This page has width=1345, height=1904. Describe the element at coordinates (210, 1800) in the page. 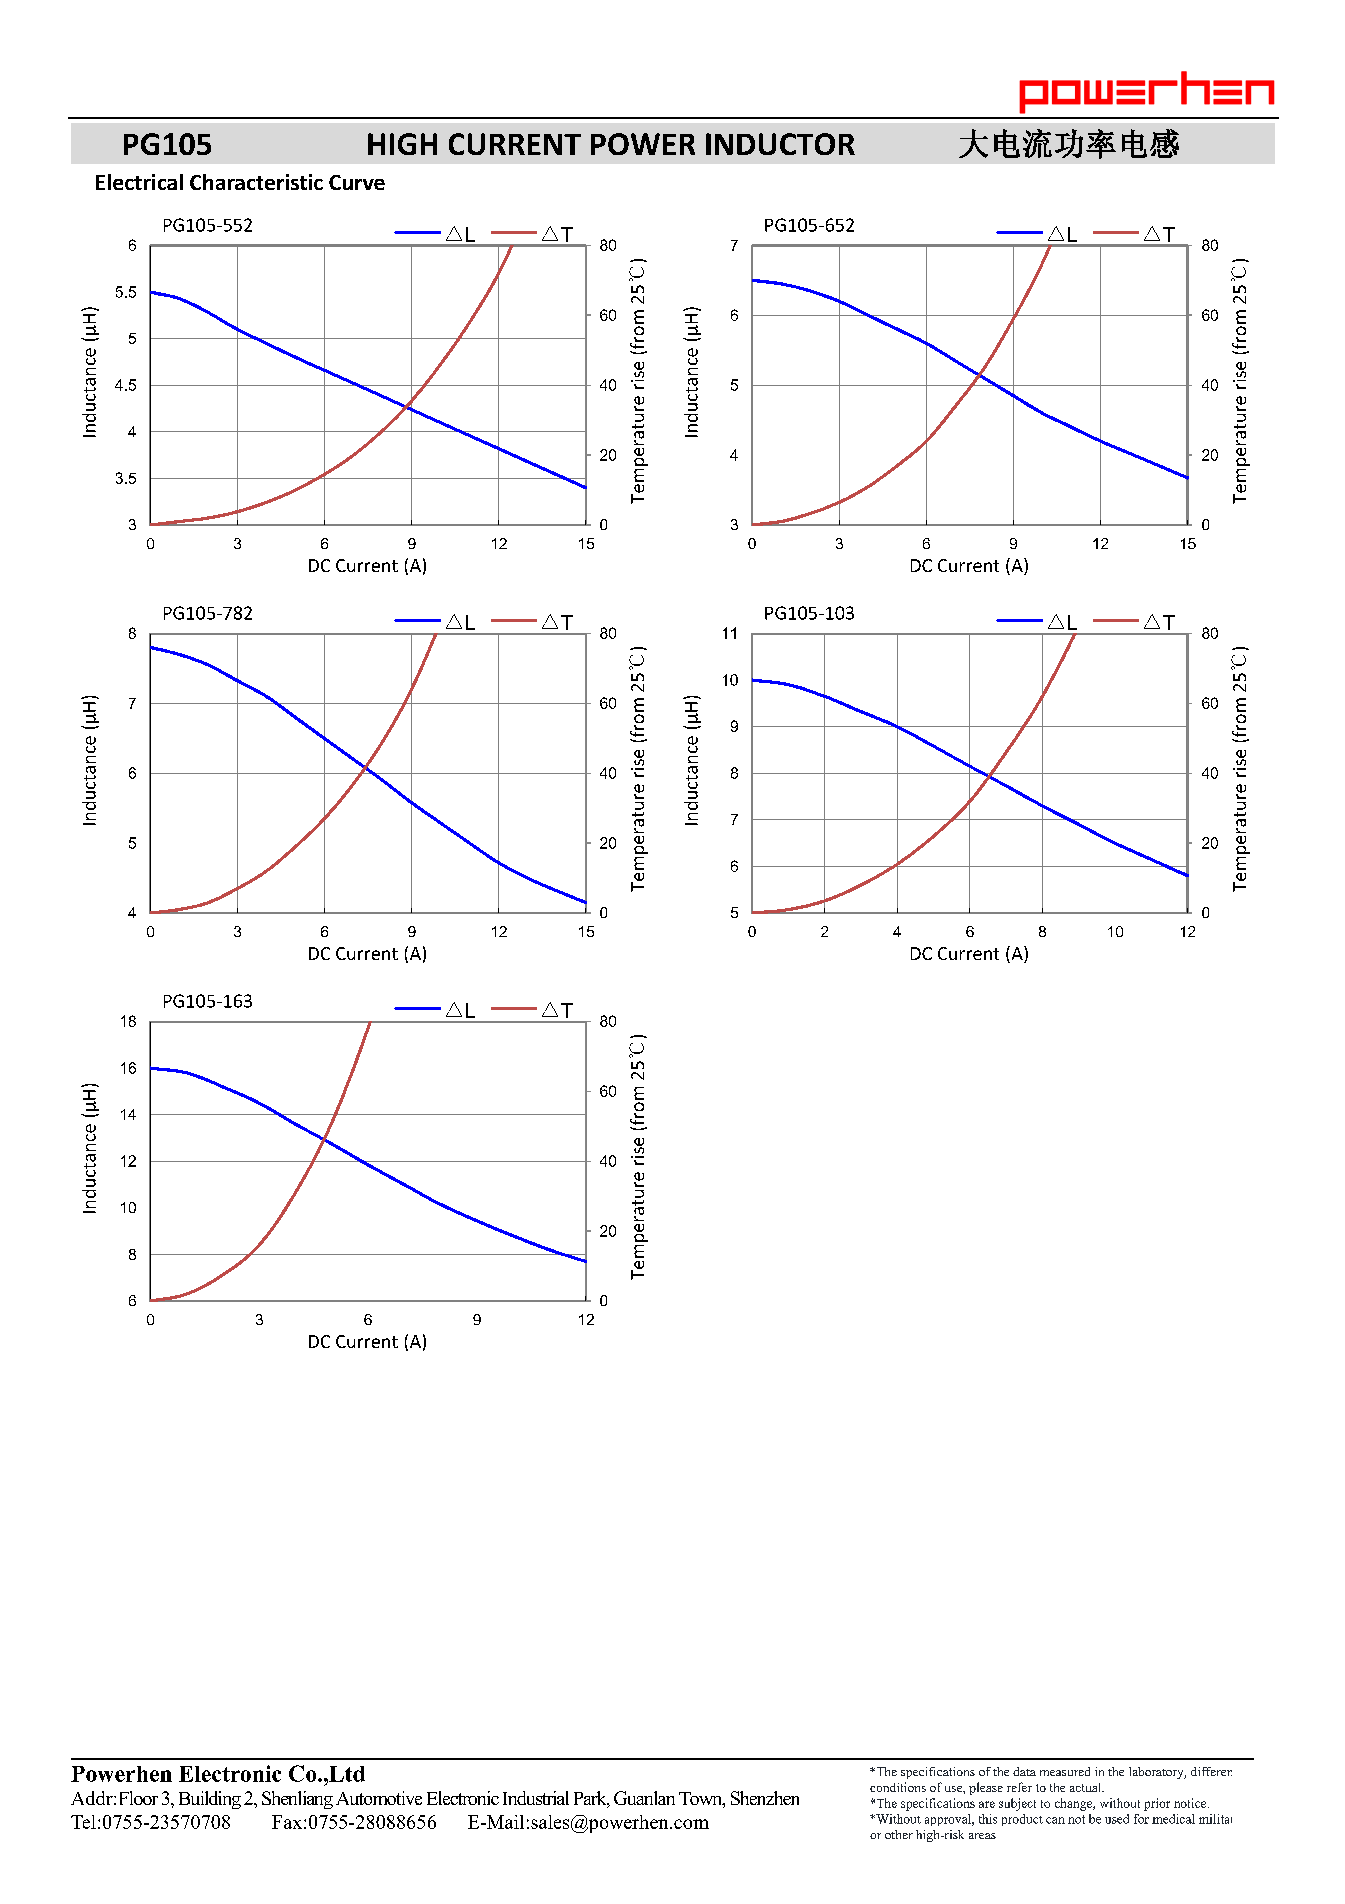

I see `Building` at that location.
